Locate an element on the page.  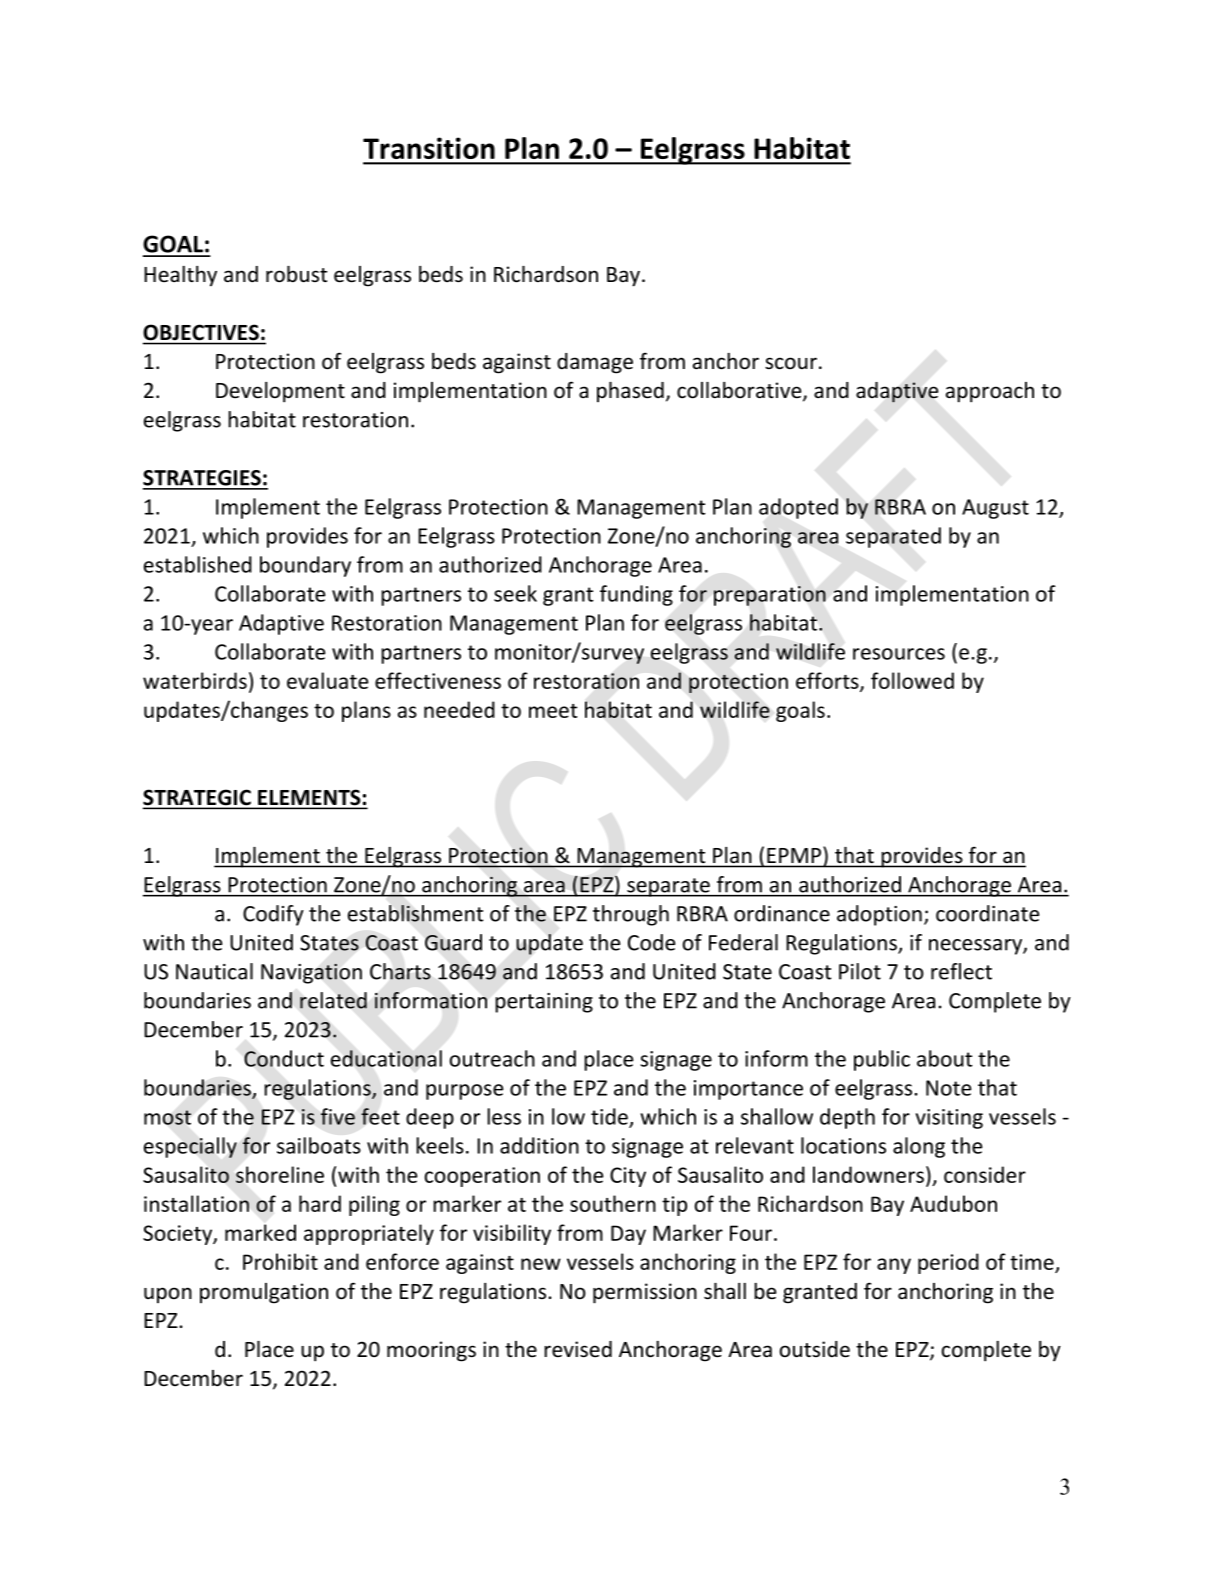
damage is located at coordinates (595, 363).
